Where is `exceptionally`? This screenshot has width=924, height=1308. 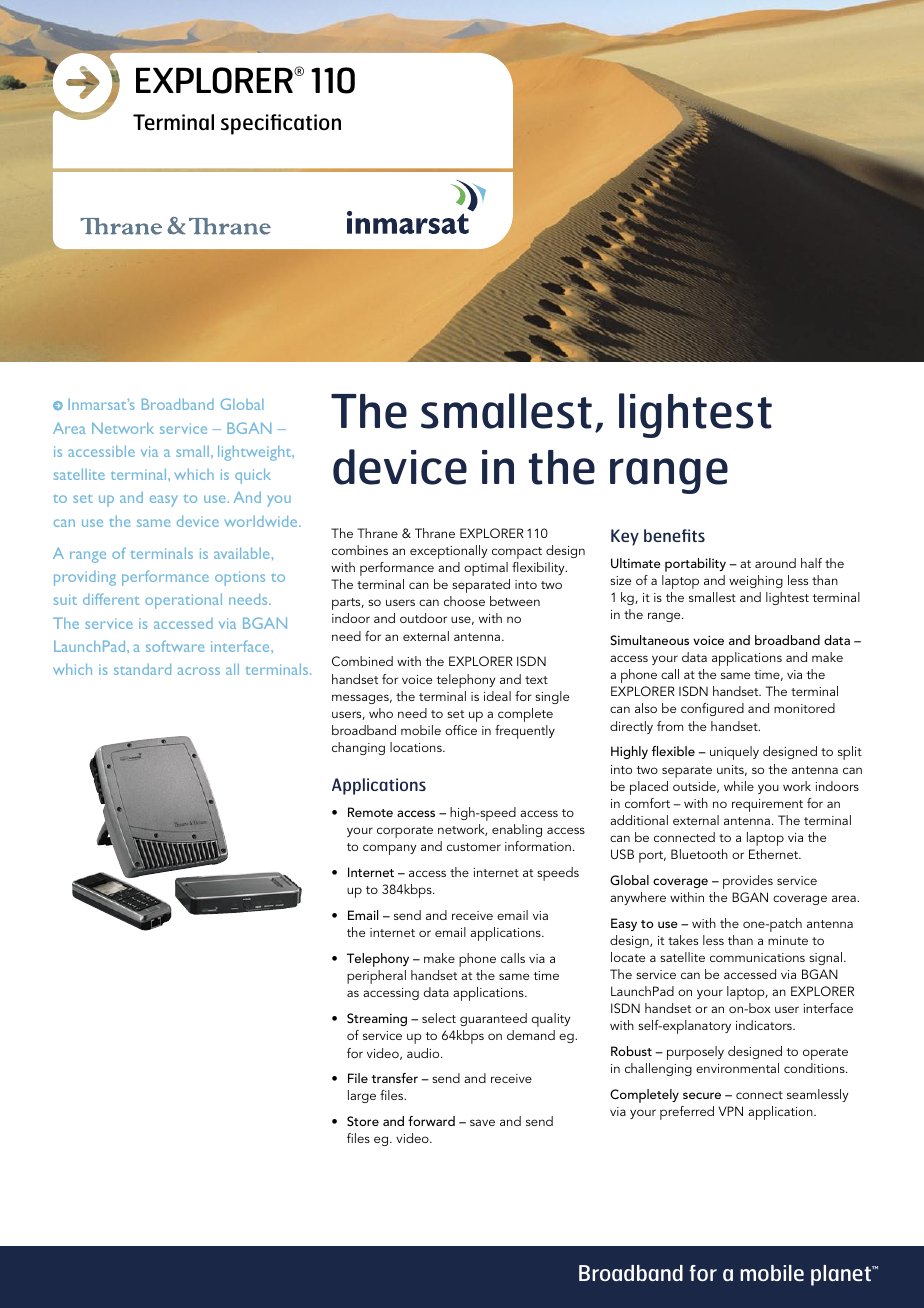 exceptionally is located at coordinates (448, 552).
